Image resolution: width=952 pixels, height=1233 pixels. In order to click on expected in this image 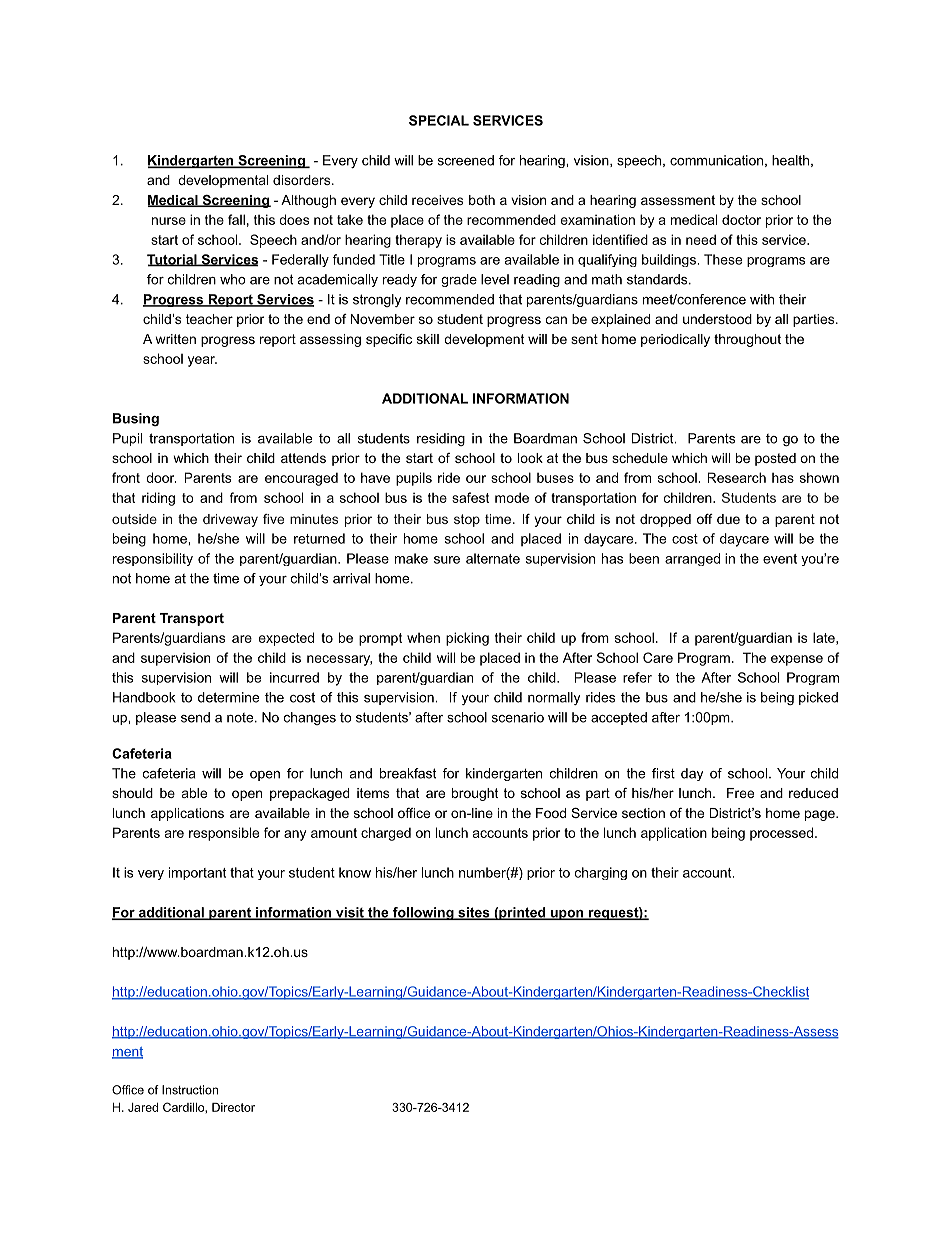, I will do `click(286, 639)`.
